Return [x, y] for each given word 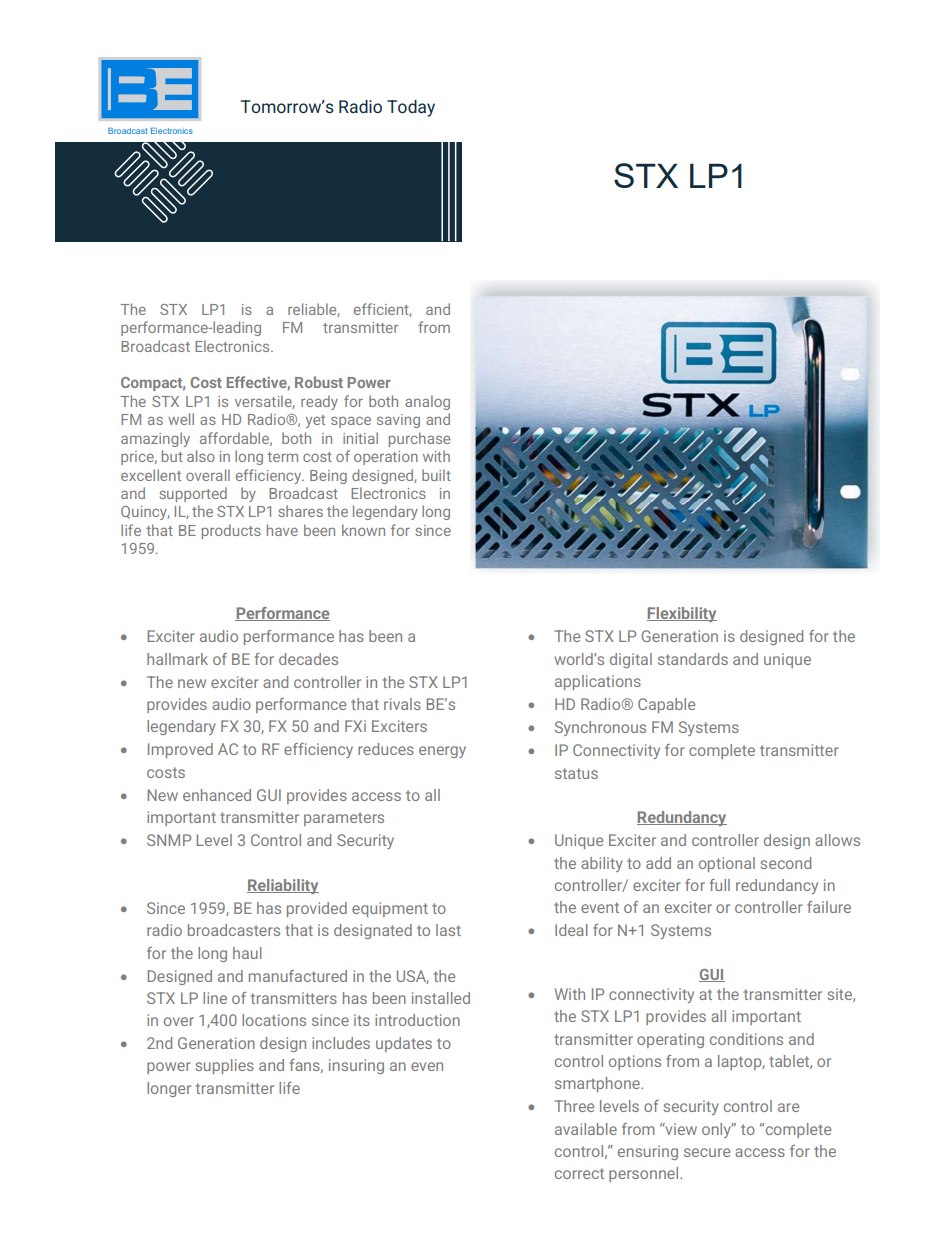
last [448, 930]
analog [427, 402]
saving [398, 421]
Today [411, 108]
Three [574, 1106]
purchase [419, 439]
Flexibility [682, 614]
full [720, 885]
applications [598, 682]
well [181, 419]
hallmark [177, 659]
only [717, 1130]
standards [693, 659]
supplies [225, 1066]
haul [247, 953]
